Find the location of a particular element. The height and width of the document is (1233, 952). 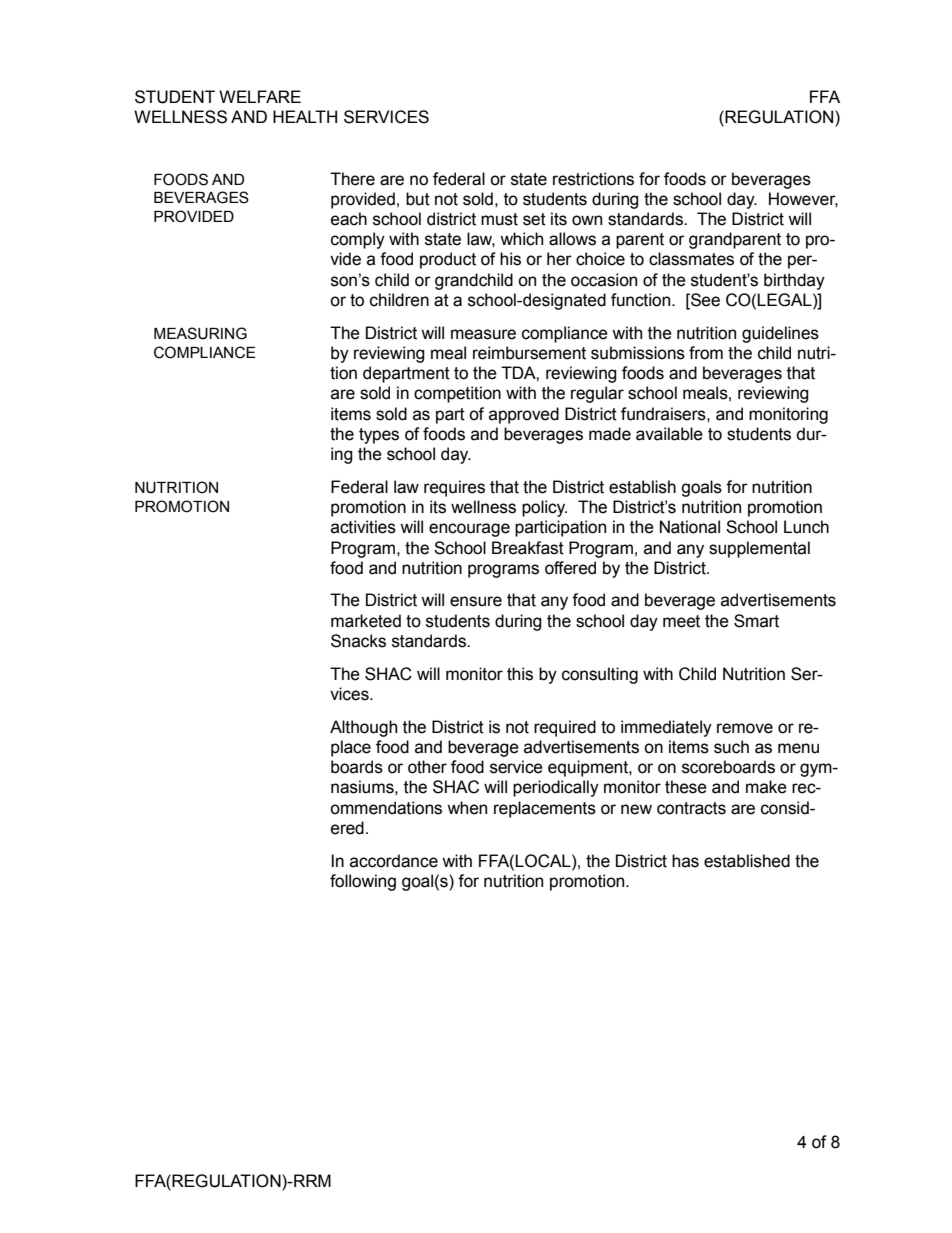

MEASURING is located at coordinates (200, 333).
